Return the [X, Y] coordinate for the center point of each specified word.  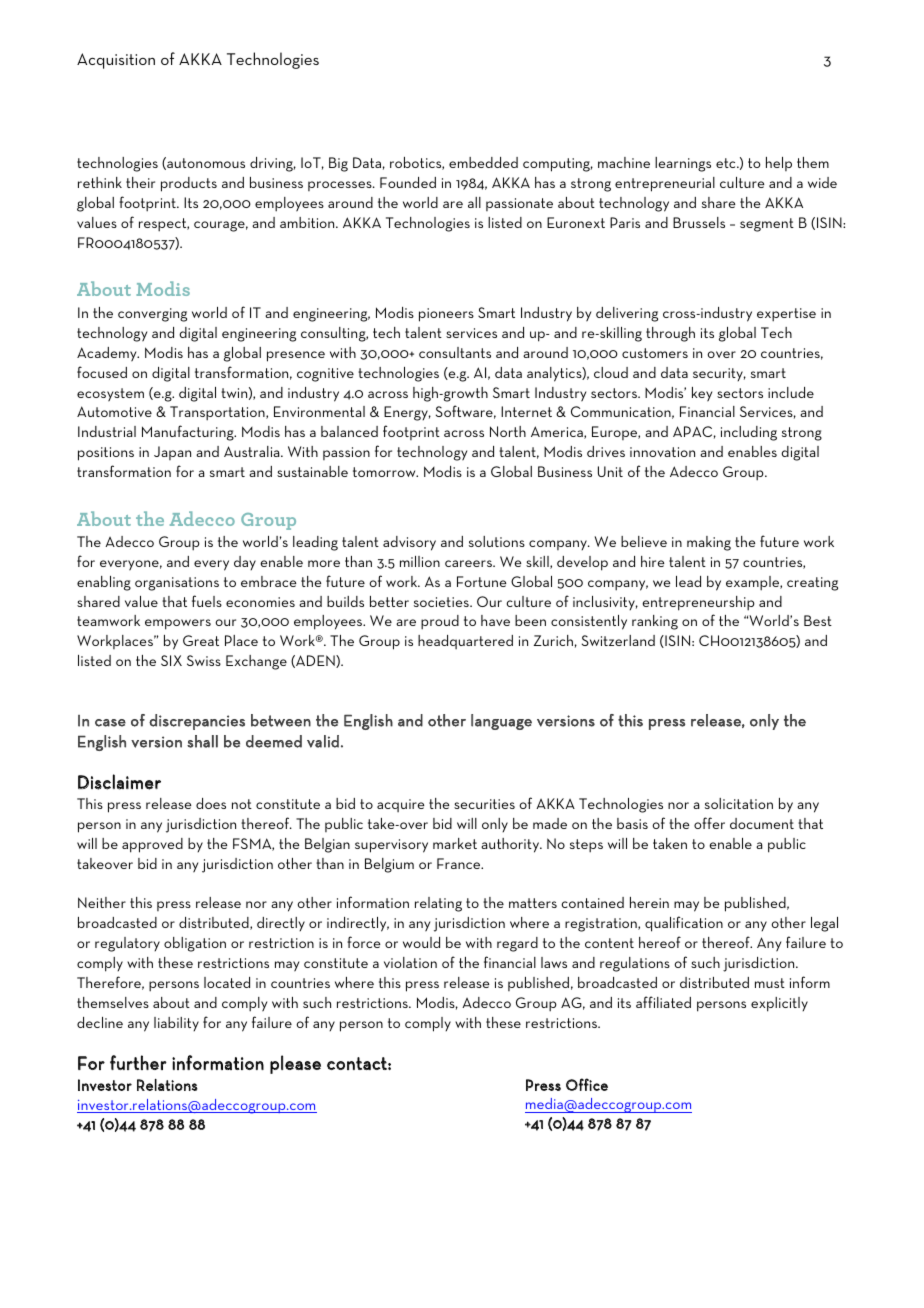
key [702, 394]
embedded [483, 162]
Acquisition [116, 61]
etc [727, 163]
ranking [655, 622]
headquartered [465, 642]
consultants [455, 352]
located [227, 982]
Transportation [218, 413]
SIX [171, 660]
